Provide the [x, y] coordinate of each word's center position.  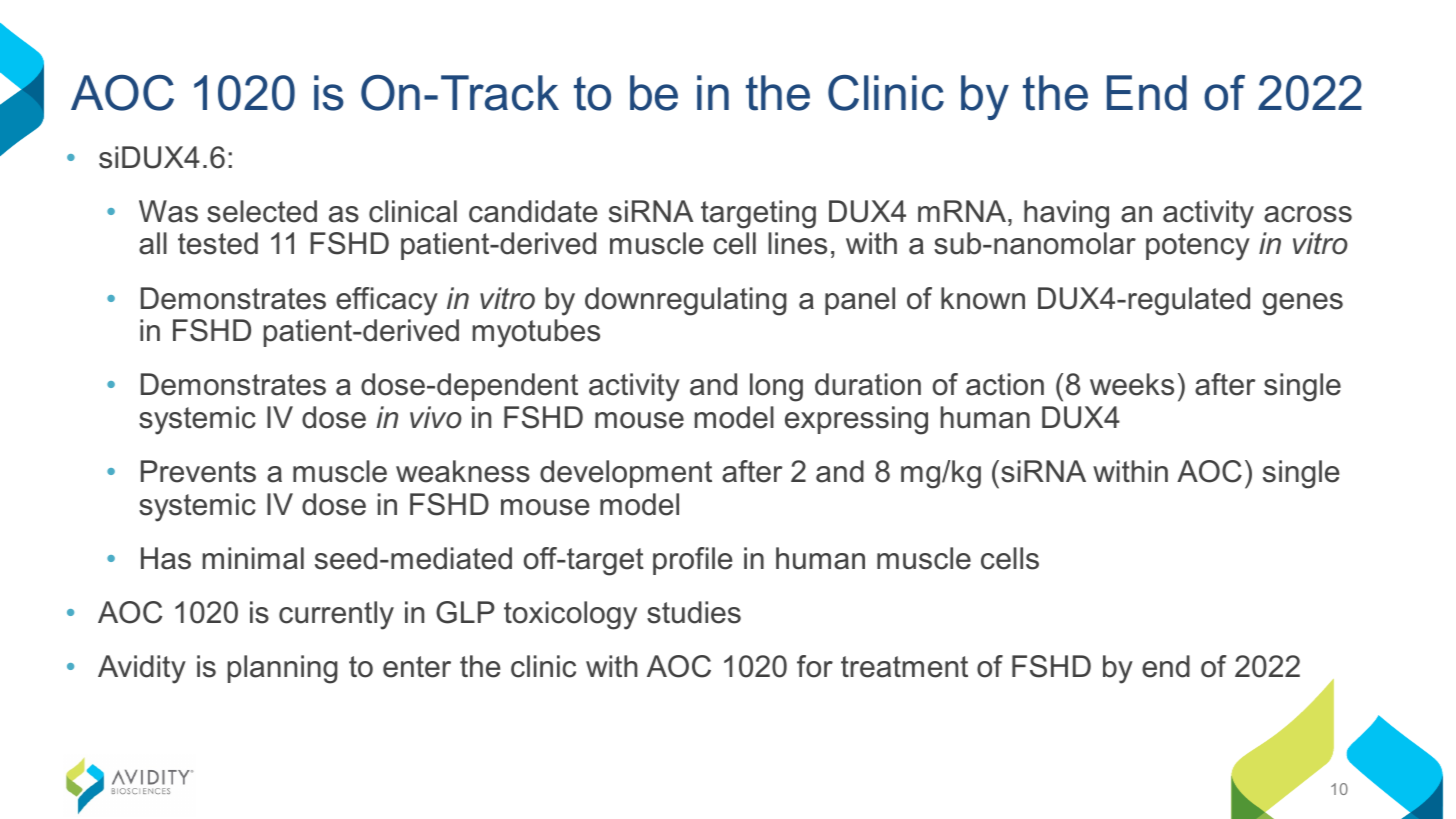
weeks [1132, 384]
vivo [436, 417]
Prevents [198, 471]
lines [797, 243]
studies [694, 612]
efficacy [387, 301]
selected [262, 211]
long [776, 387]
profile [692, 561]
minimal [253, 558]
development [626, 474]
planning [283, 669]
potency [1198, 247]
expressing [856, 420]
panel [860, 301]
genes [1303, 304]
